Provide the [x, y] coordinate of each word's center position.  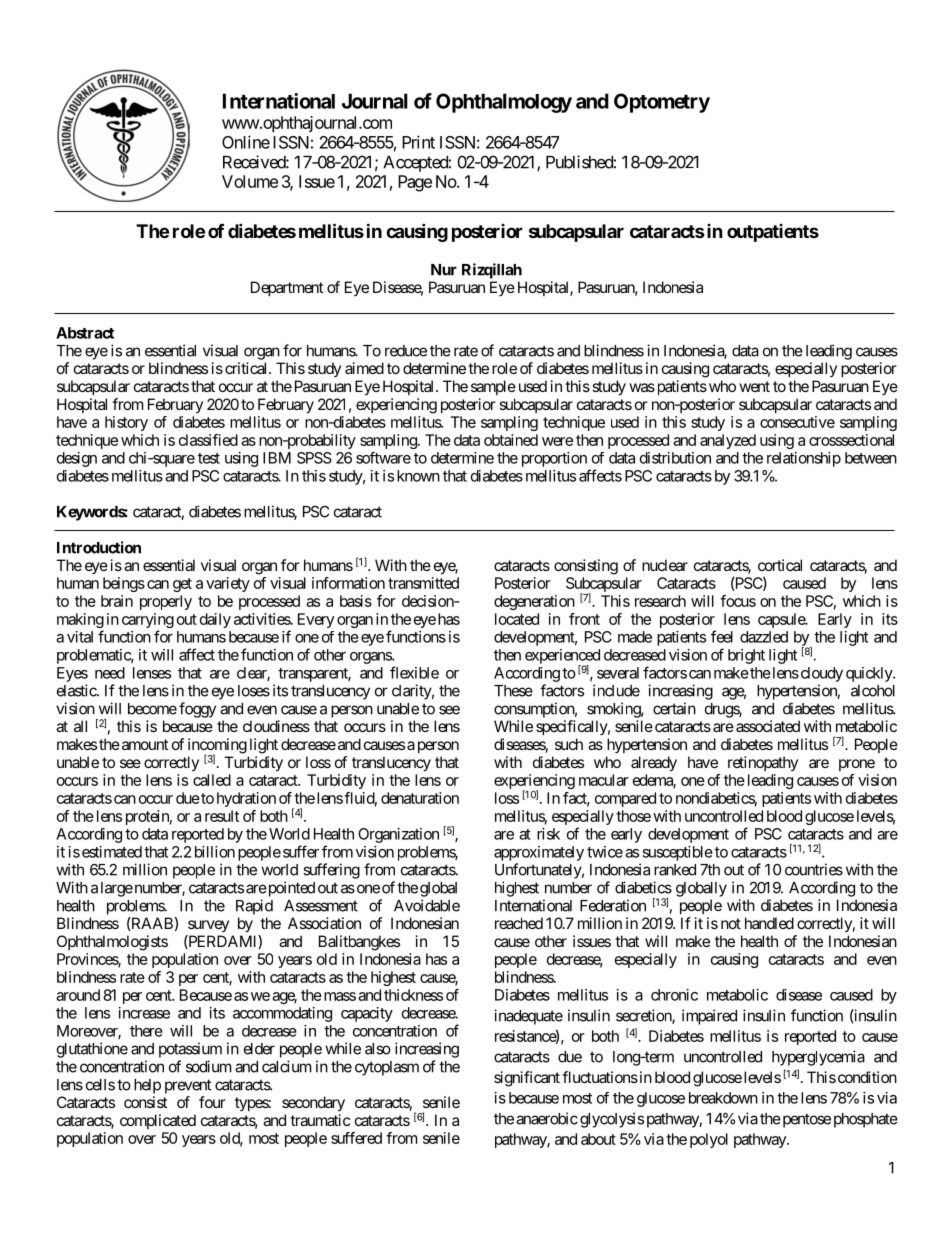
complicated [158, 1121]
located [517, 619]
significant [527, 1079]
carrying [148, 622]
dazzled [764, 637]
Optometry [662, 103]
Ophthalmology [504, 103]
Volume [250, 181]
